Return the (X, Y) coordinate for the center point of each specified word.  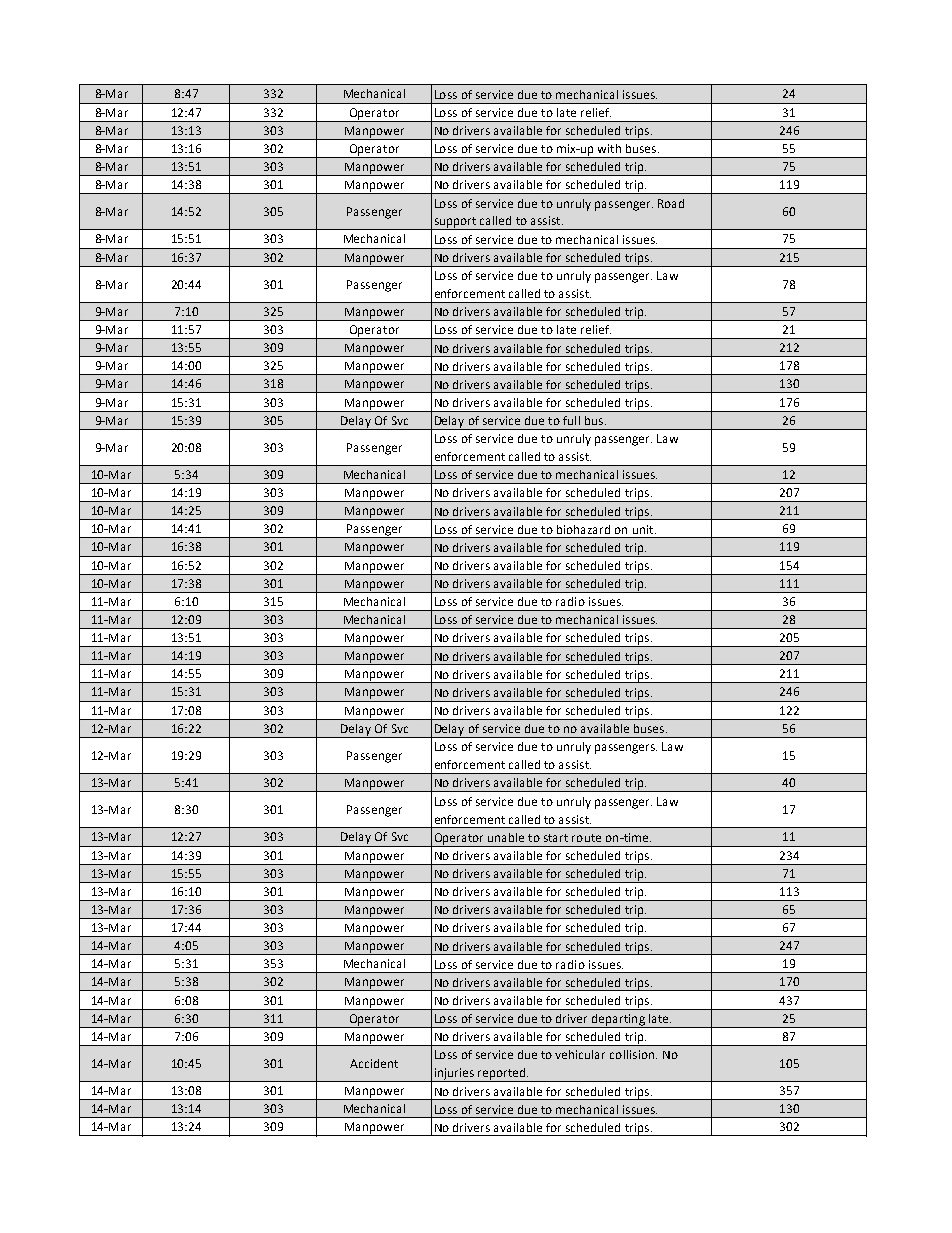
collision (633, 1054)
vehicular (580, 1054)
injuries (454, 1075)
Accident (374, 1063)
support (455, 223)
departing (618, 1021)
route (586, 838)
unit (644, 529)
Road (671, 203)
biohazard (583, 529)
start (556, 838)
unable (506, 837)
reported (501, 1075)
